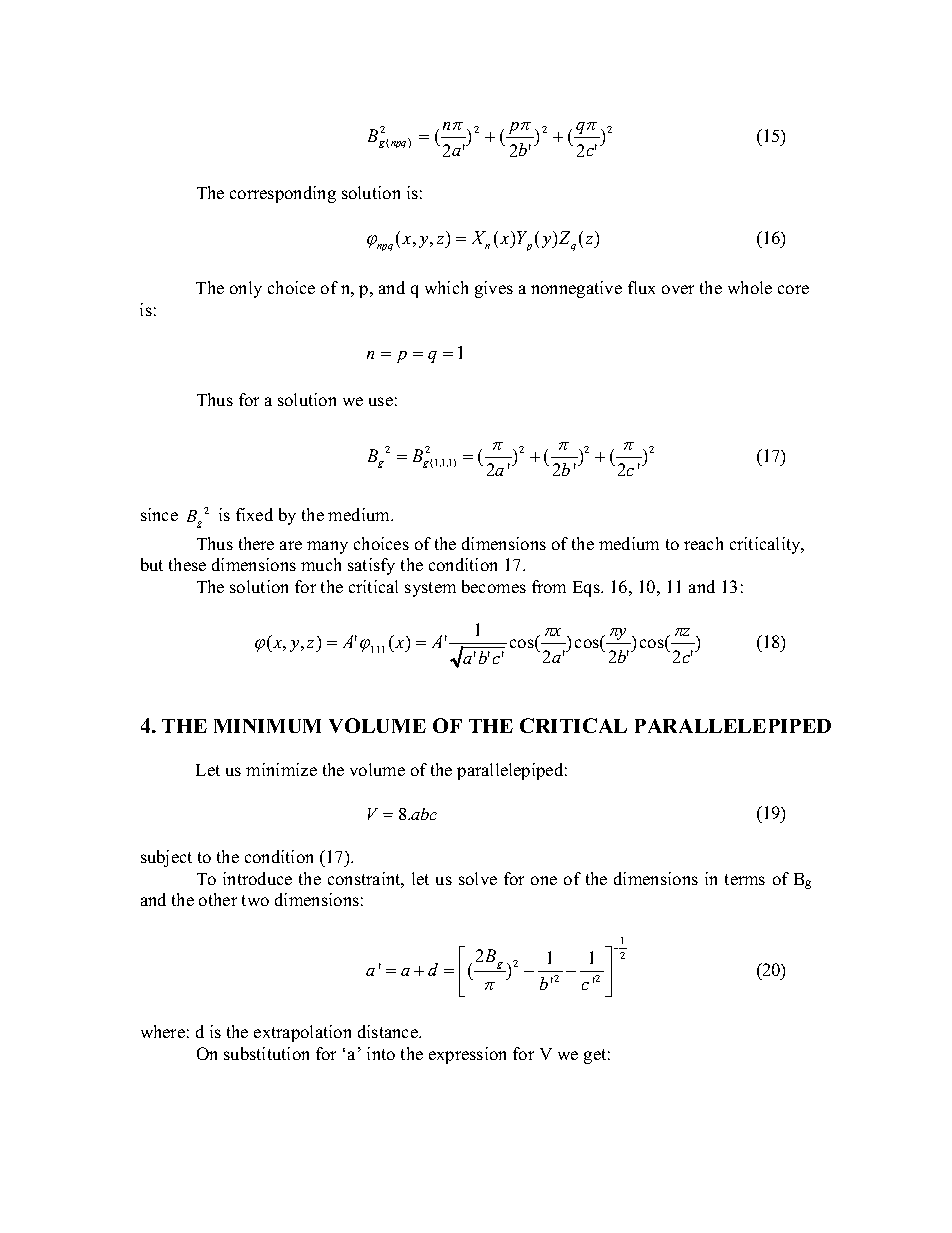  Describe the element at coordinates (446, 287) in the document. I see `which` at that location.
